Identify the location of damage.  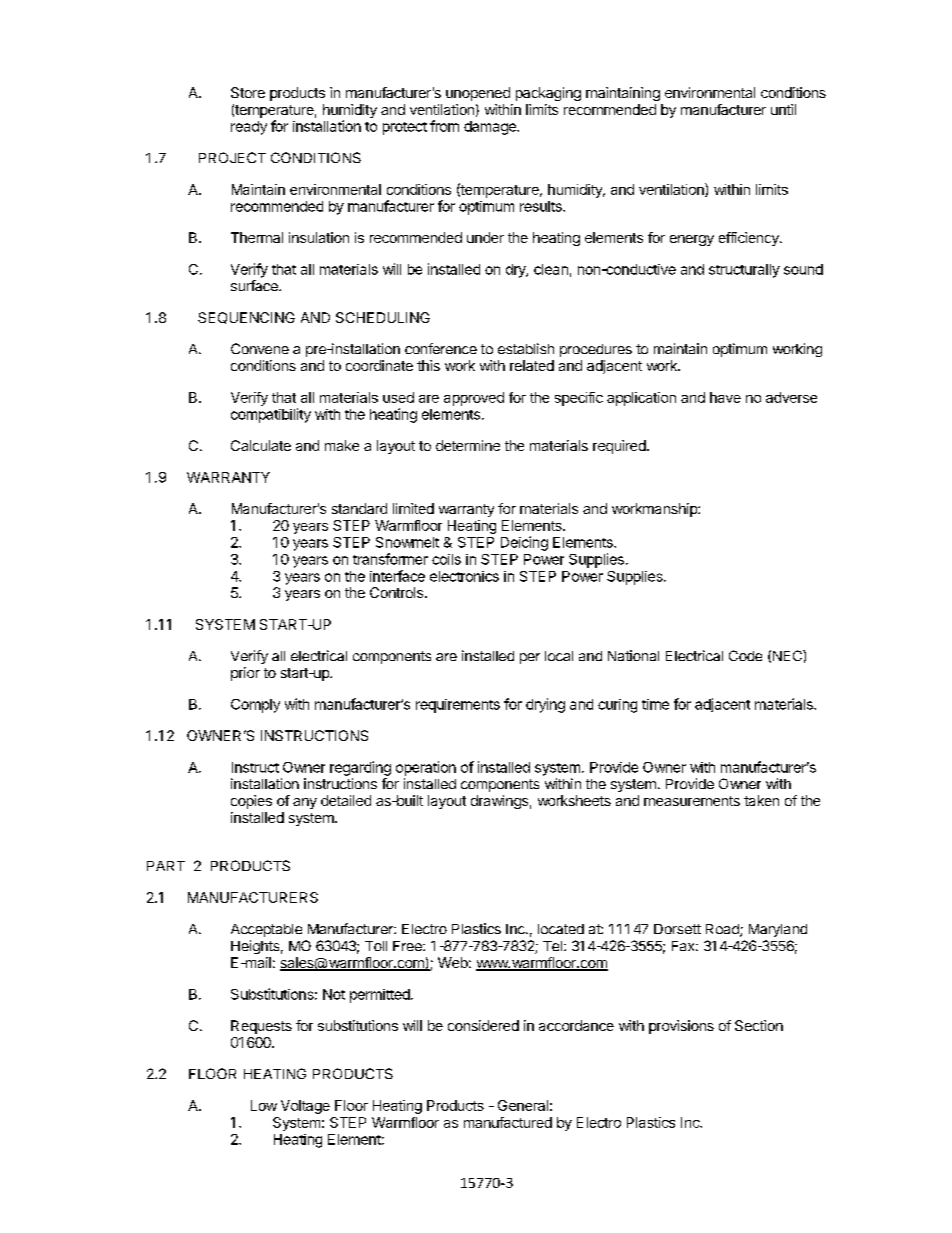
(491, 128).
